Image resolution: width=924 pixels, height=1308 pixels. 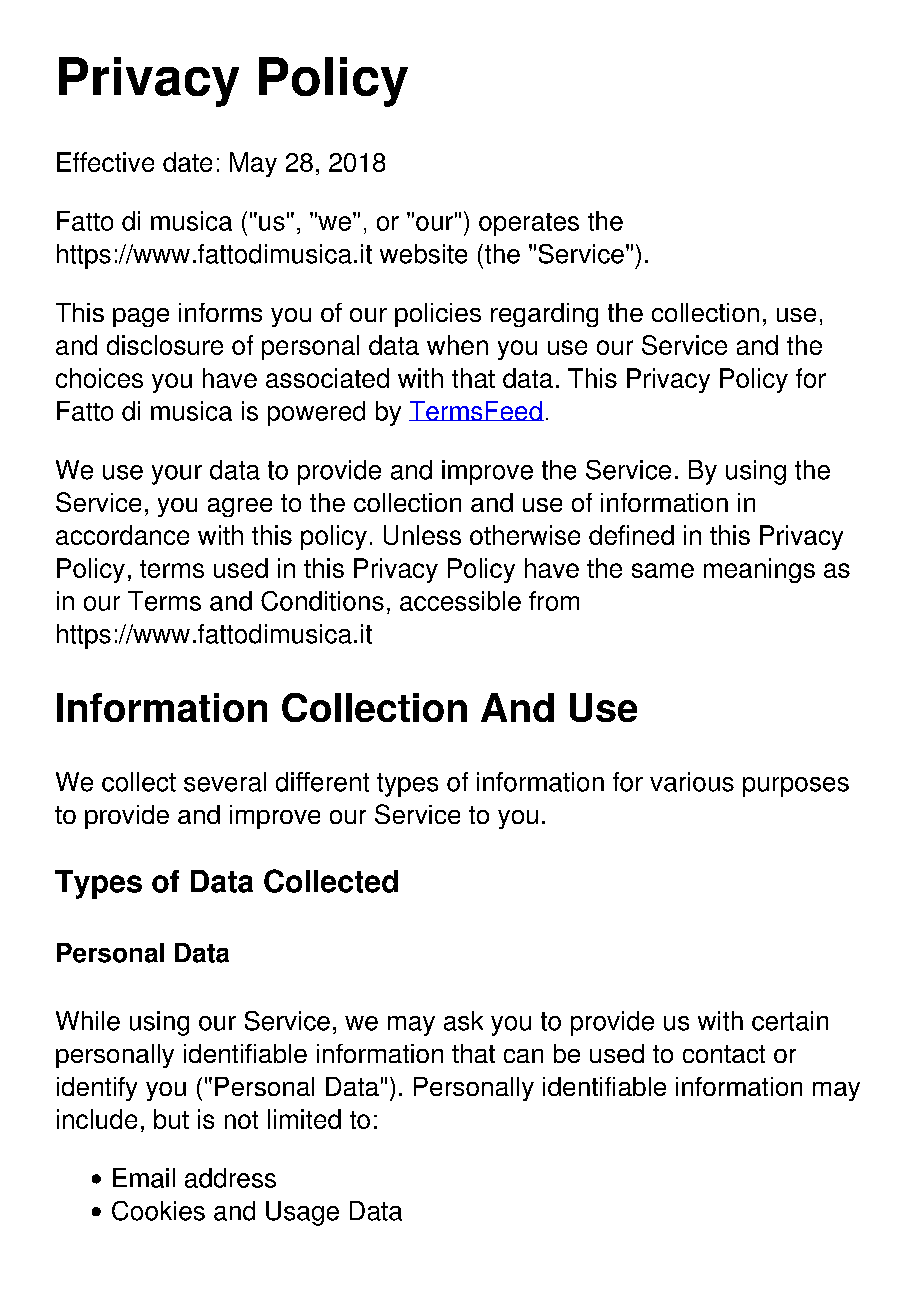 I want to click on Usage, so click(x=302, y=1213).
